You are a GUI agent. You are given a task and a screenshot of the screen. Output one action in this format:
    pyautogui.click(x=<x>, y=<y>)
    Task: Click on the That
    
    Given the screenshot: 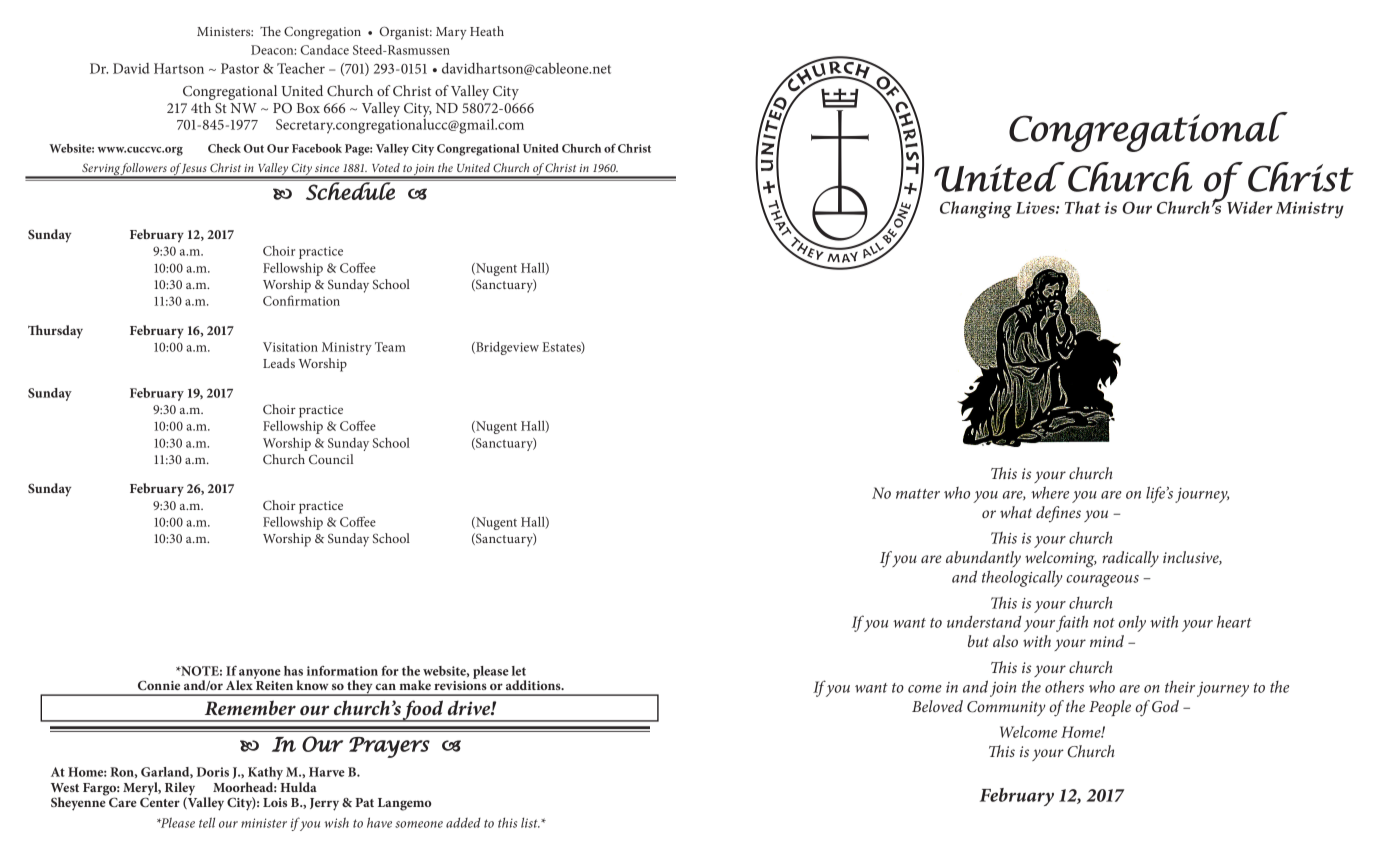 What is the action you would take?
    pyautogui.click(x=1083, y=207)
